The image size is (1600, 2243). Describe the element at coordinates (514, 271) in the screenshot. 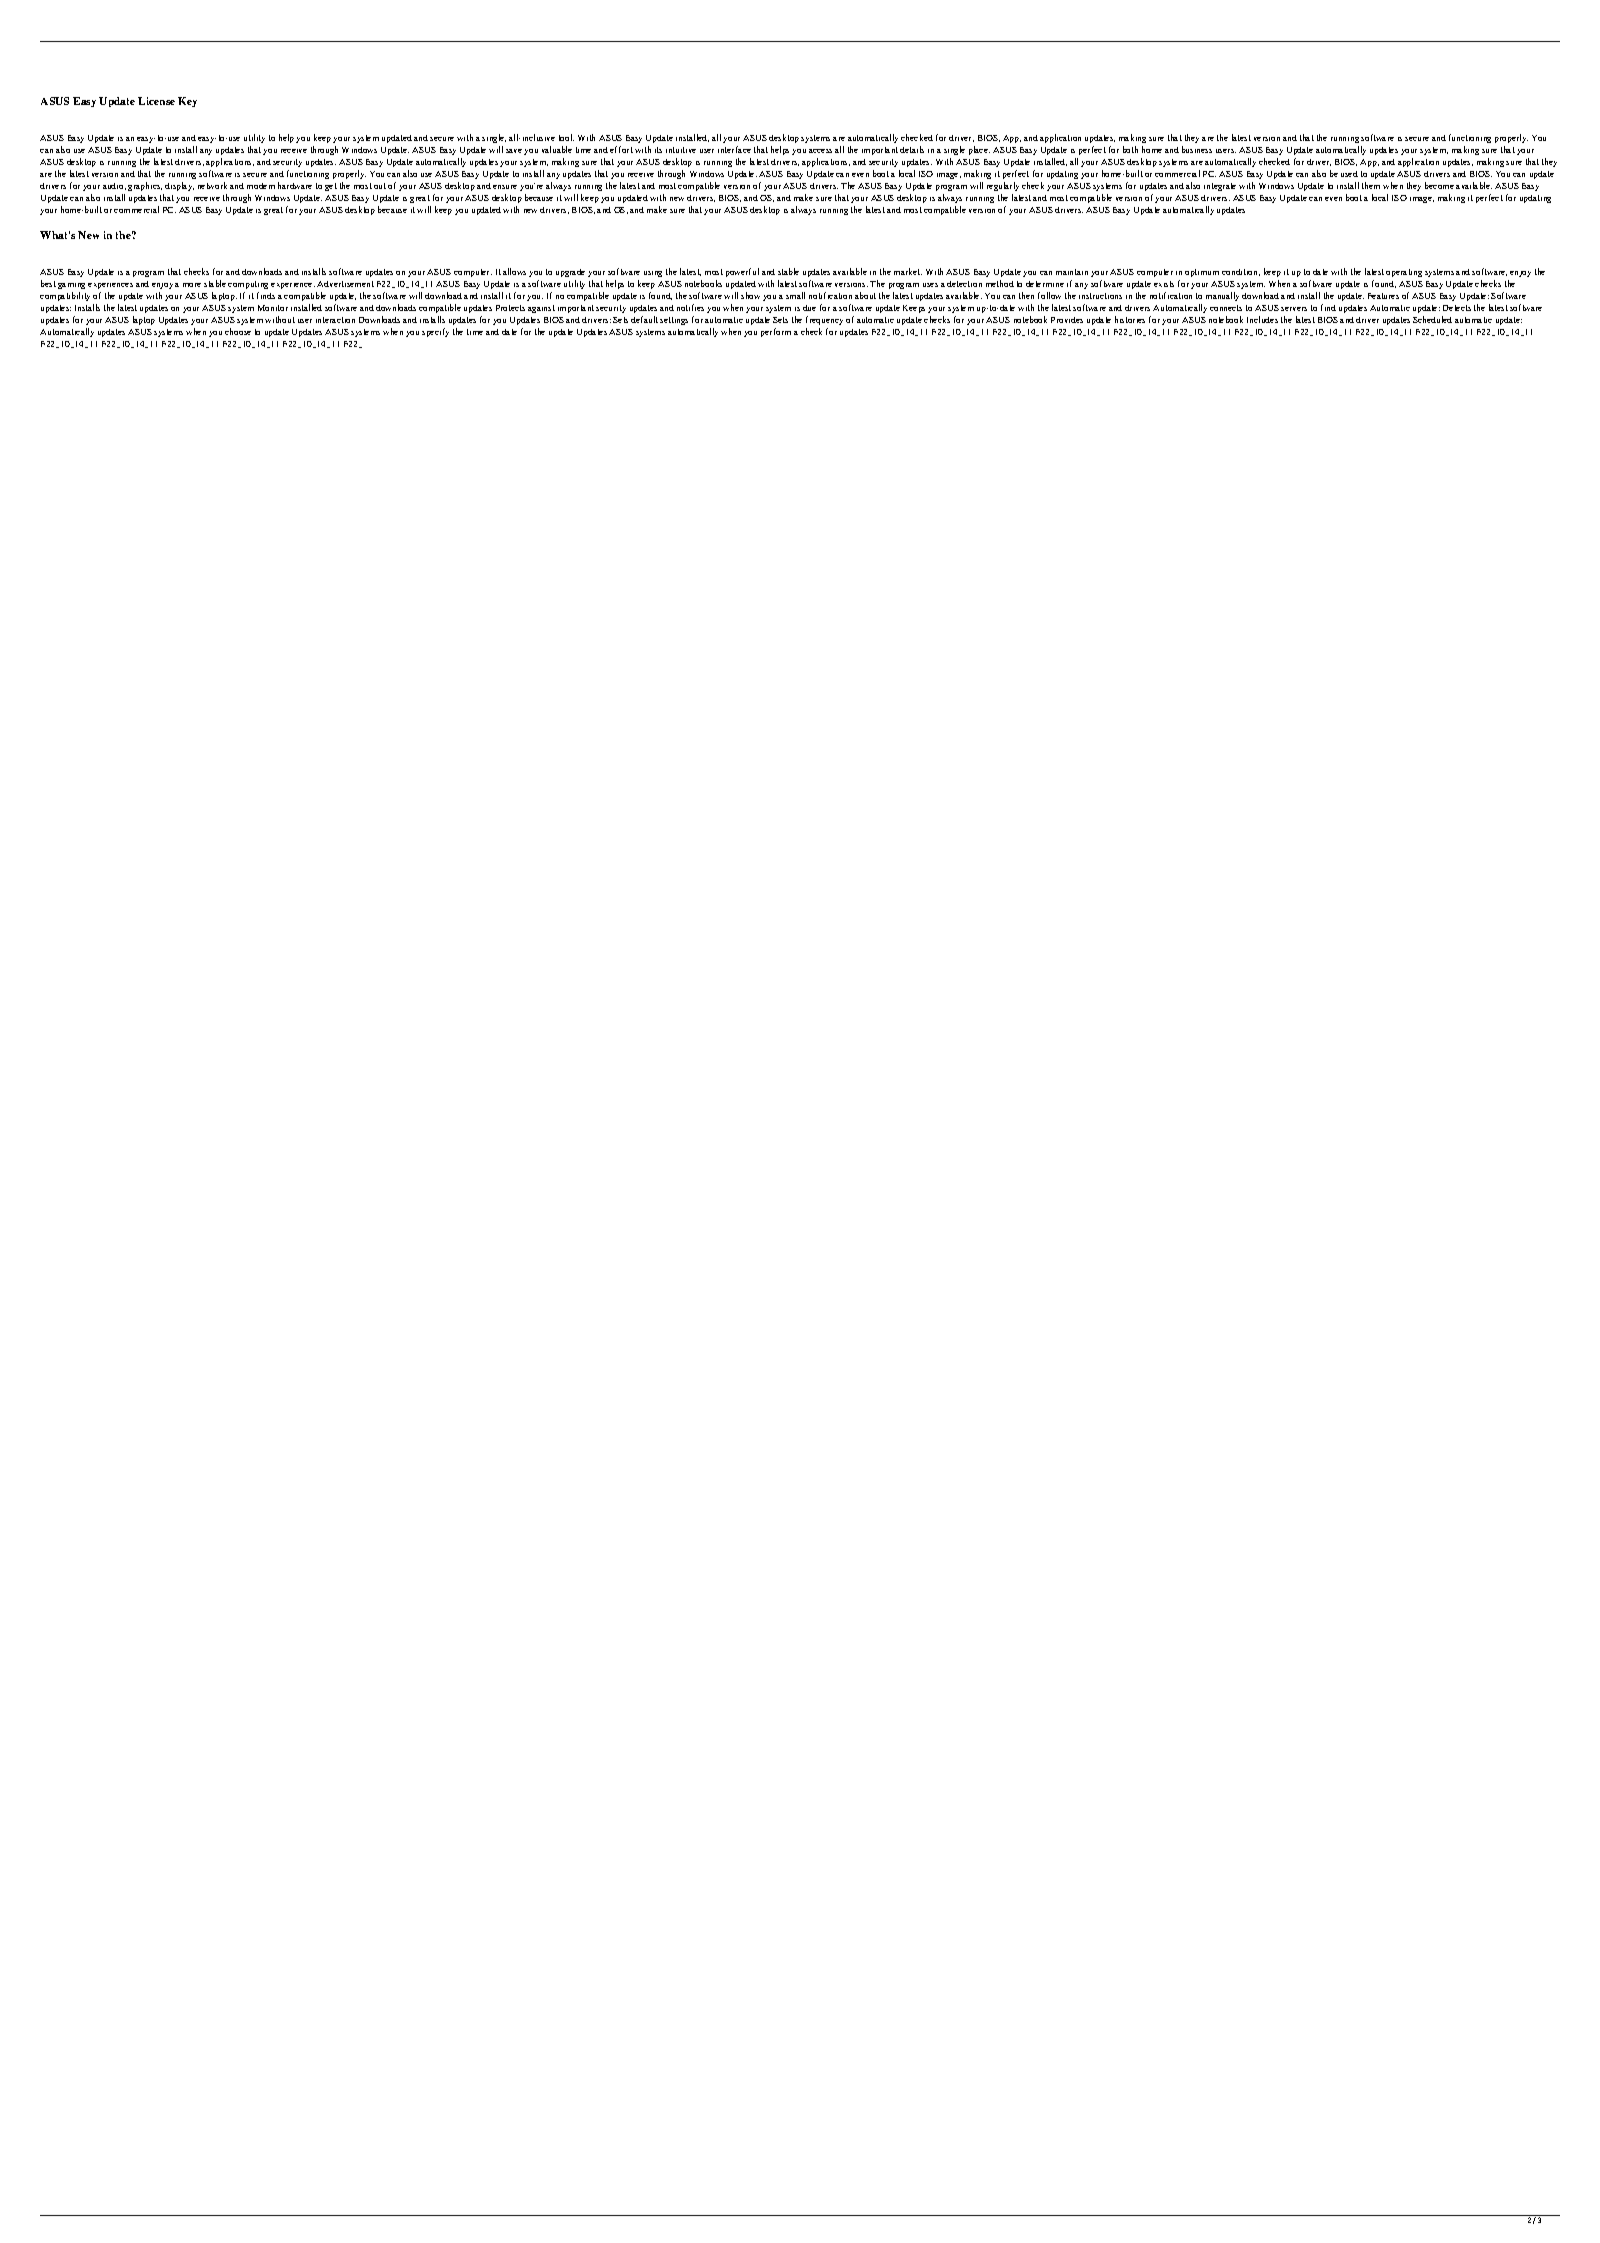

I see `allows` at that location.
